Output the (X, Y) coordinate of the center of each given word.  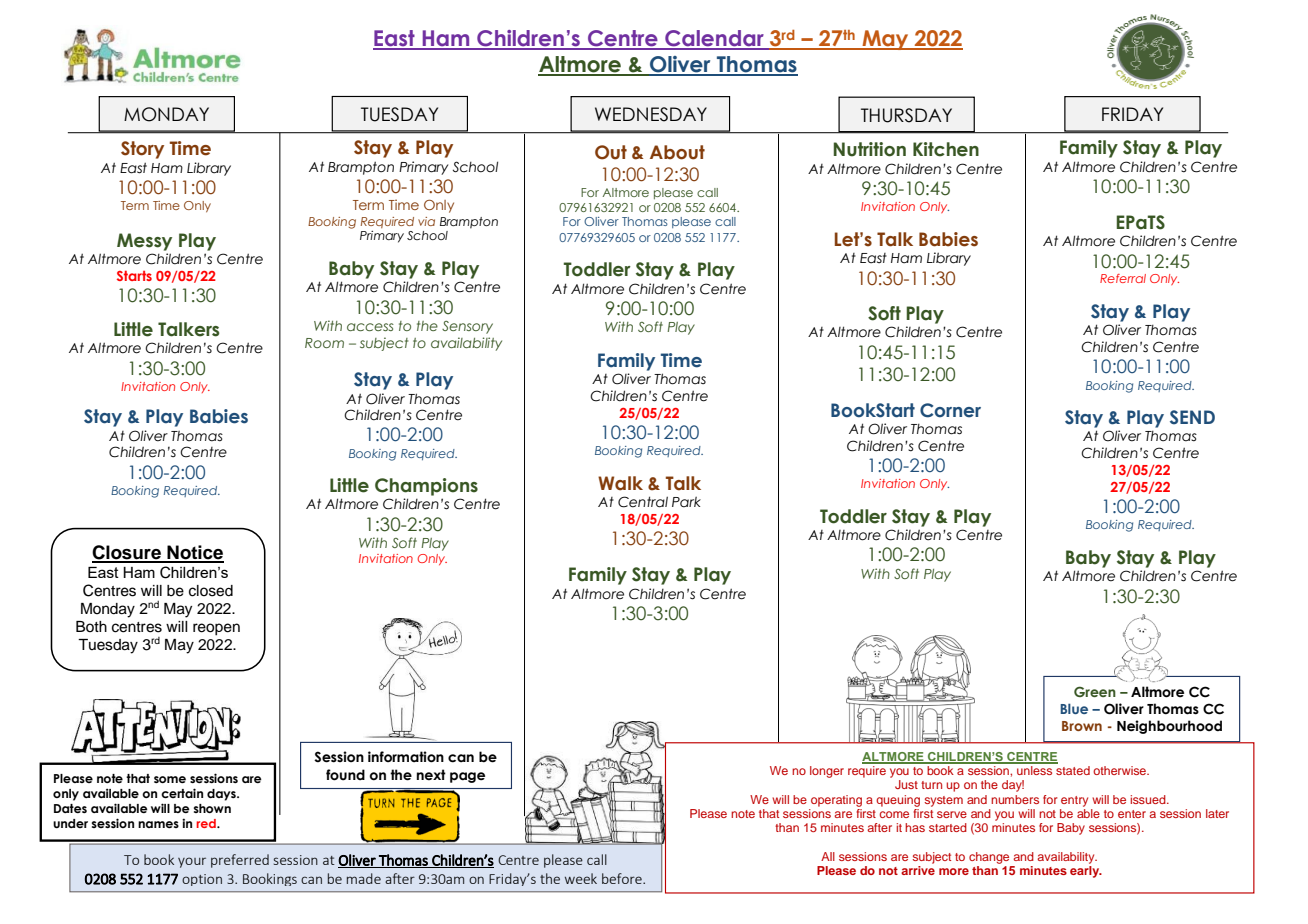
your (192, 862)
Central (643, 502)
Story (142, 150)
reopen (216, 629)
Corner (950, 410)
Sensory (467, 327)
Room (324, 343)
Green (1095, 691)
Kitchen (946, 149)
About (677, 152)
